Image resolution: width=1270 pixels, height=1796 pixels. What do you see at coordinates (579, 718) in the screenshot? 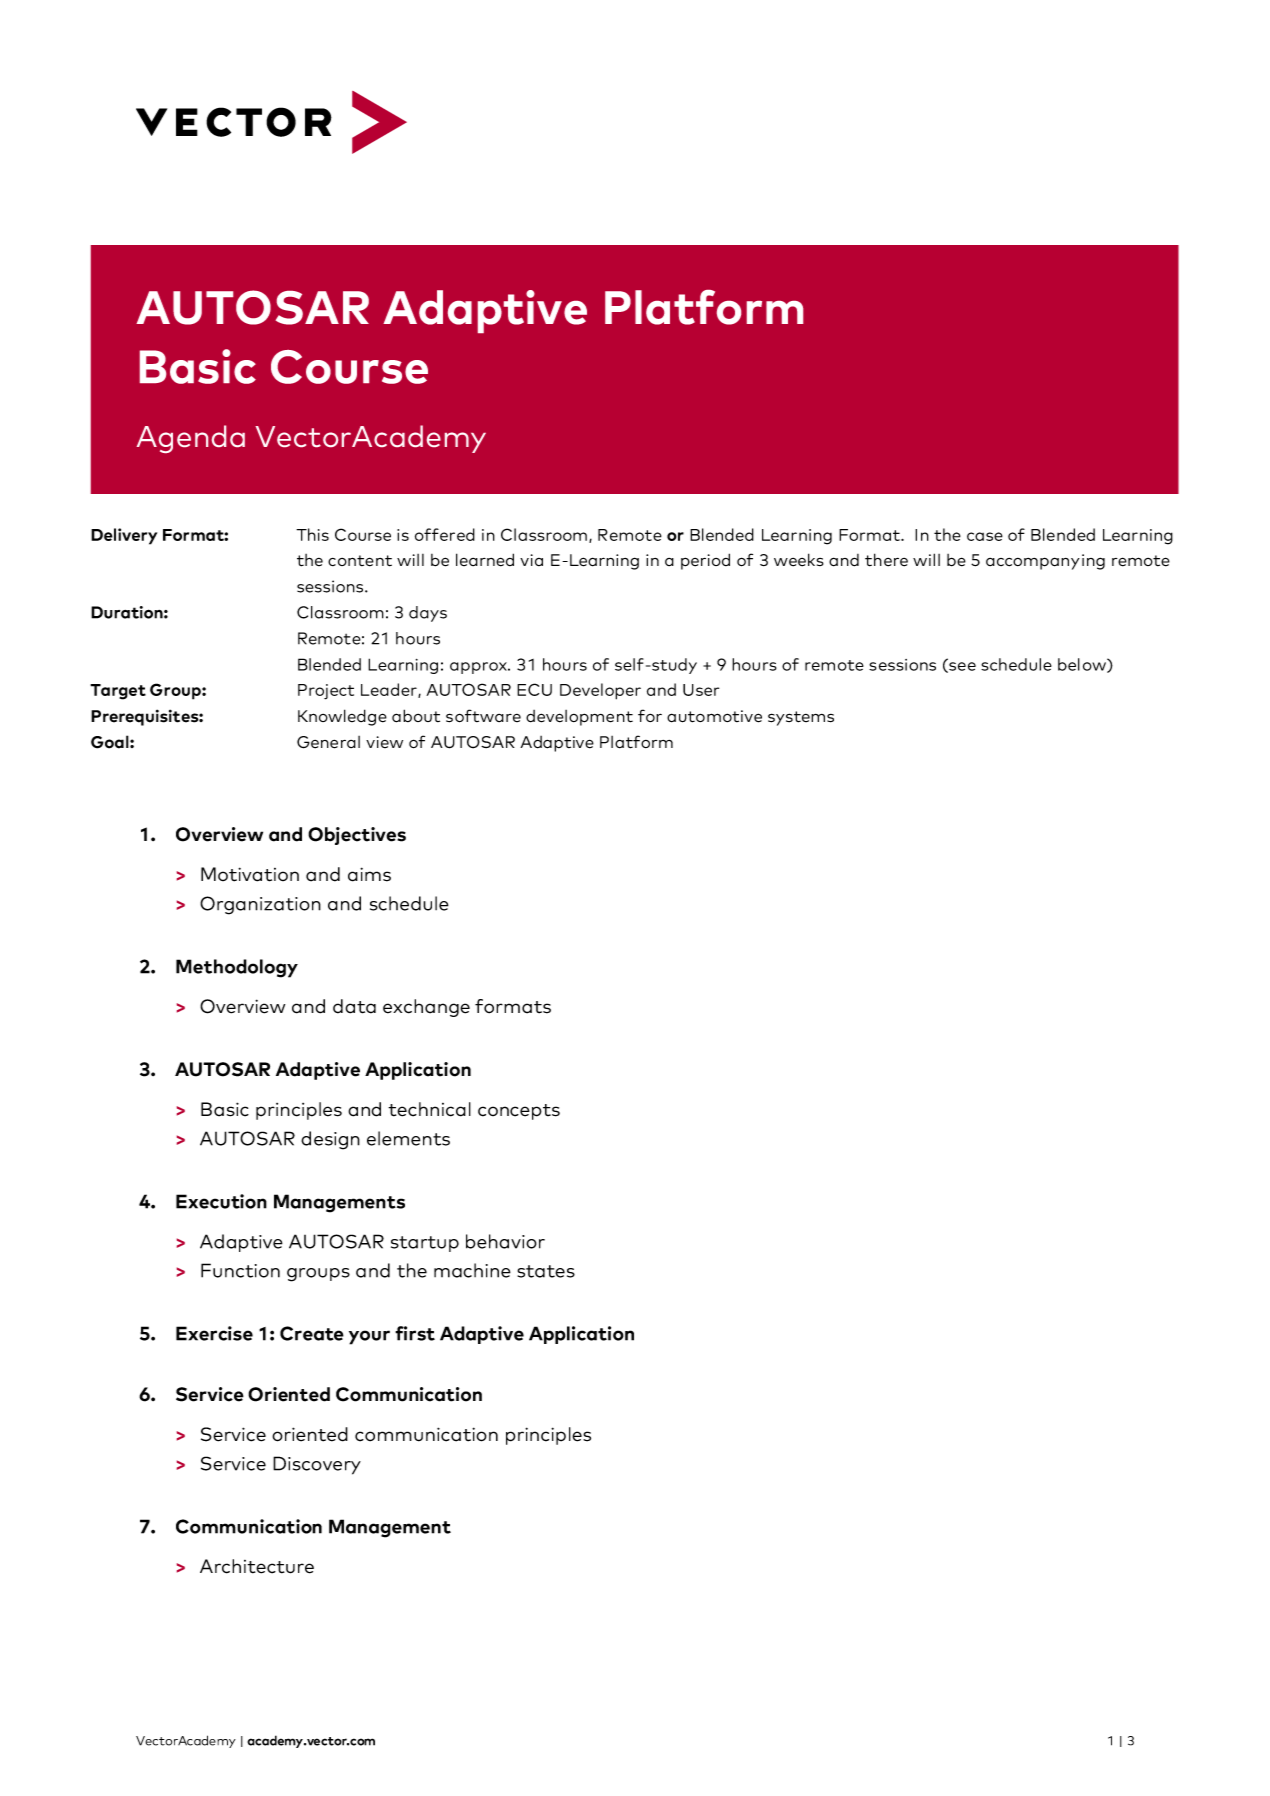
I see `development` at bounding box center [579, 718].
